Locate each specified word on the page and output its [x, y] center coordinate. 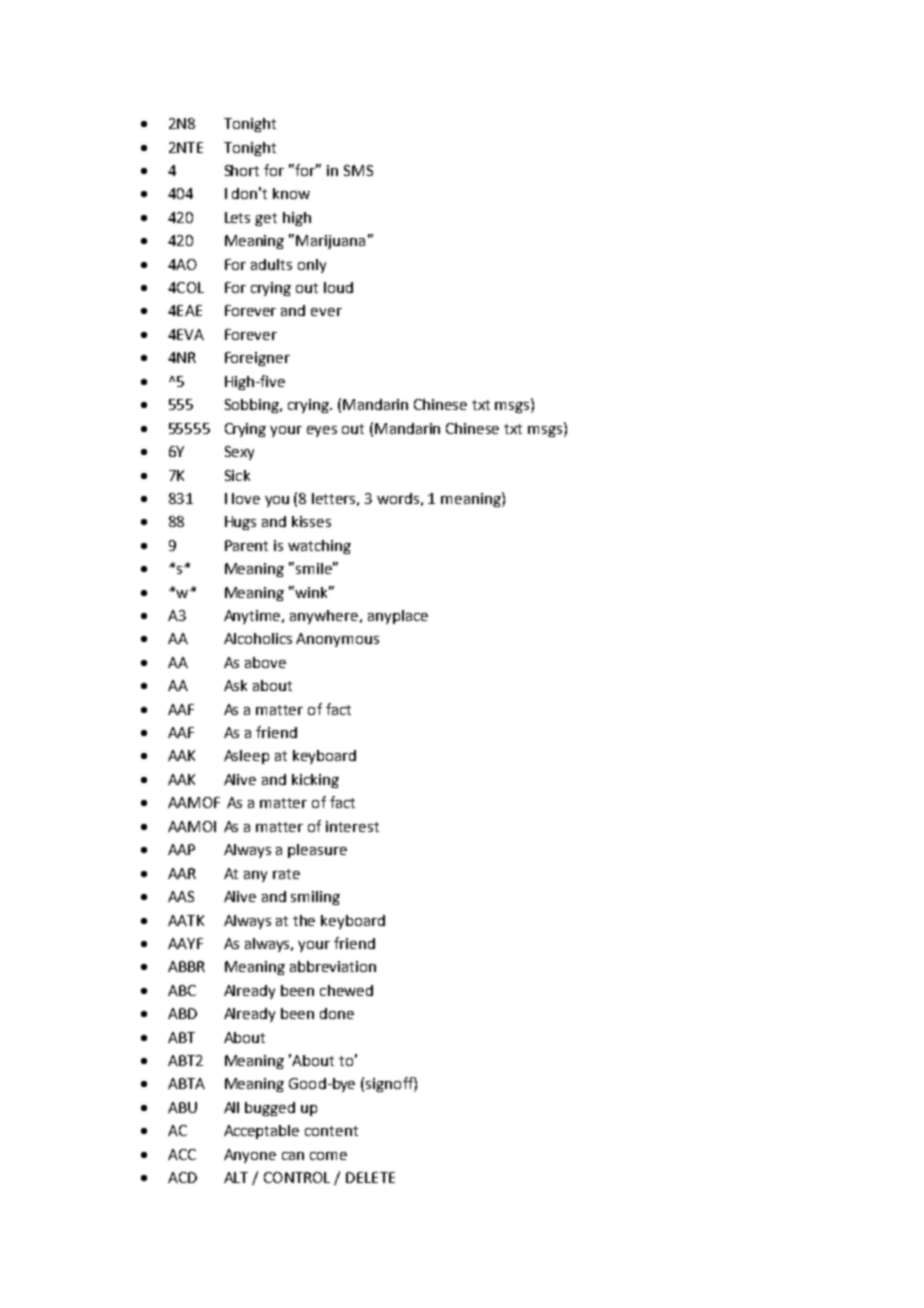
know [291, 193]
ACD [182, 1177]
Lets [237, 217]
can [293, 1156]
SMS [358, 170]
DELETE [370, 1177]
